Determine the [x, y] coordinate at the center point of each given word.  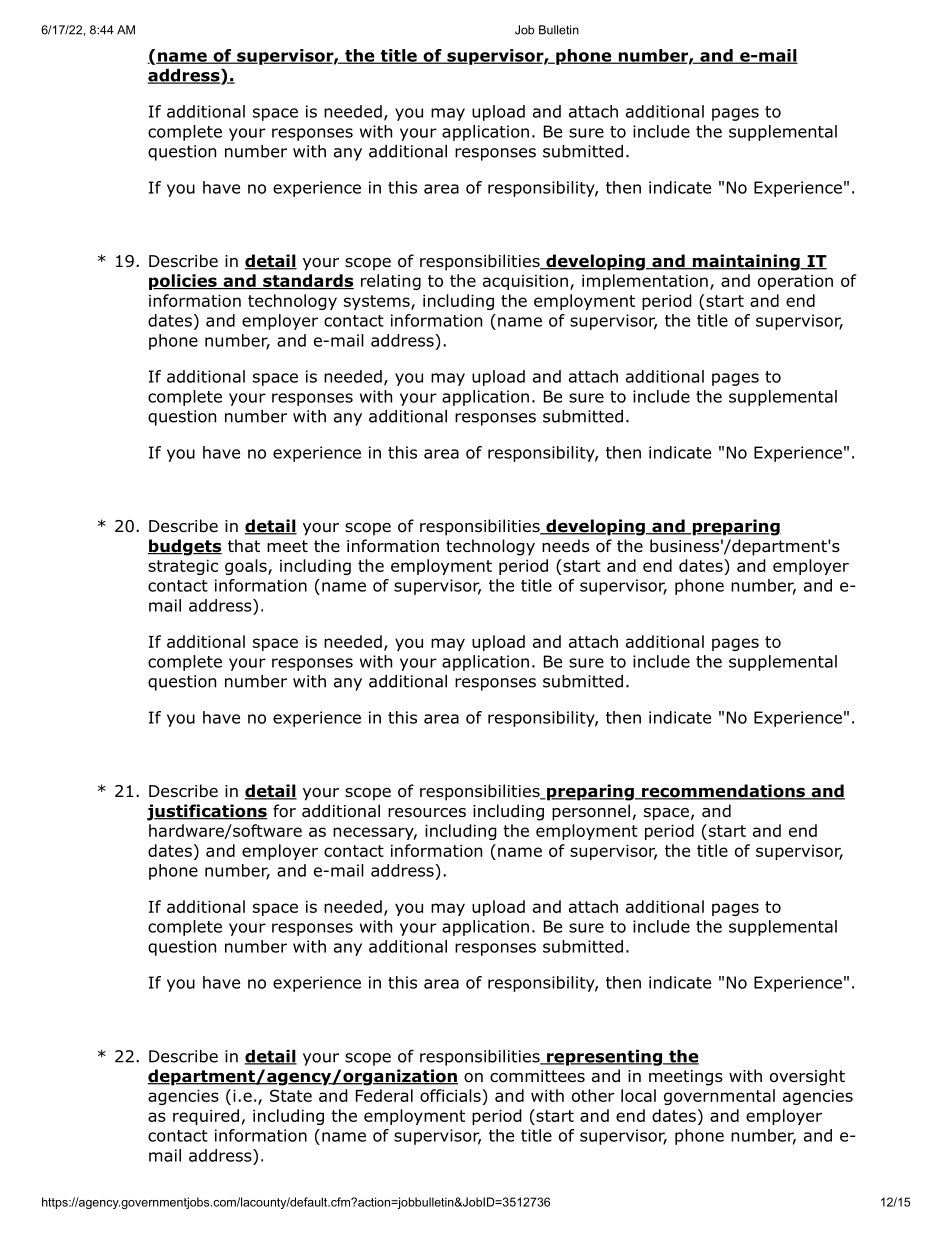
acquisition [525, 282]
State [291, 1095]
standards [307, 282]
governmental [719, 1097]
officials [451, 1097]
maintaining [746, 262]
